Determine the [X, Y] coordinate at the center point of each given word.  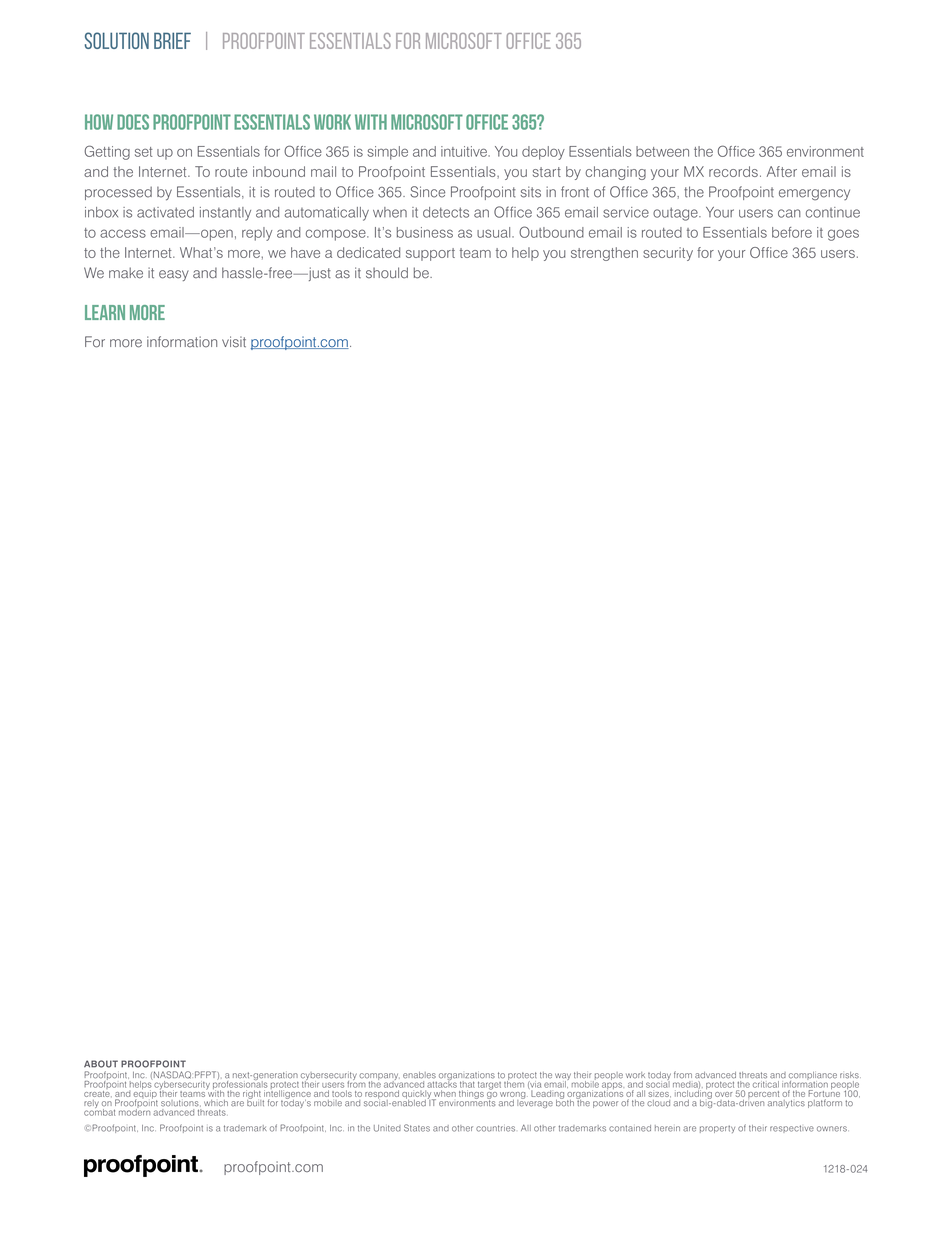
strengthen [604, 254]
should [387, 273]
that [467, 1085]
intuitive [465, 151]
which [216, 1103]
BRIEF [172, 40]
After [782, 171]
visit [234, 342]
